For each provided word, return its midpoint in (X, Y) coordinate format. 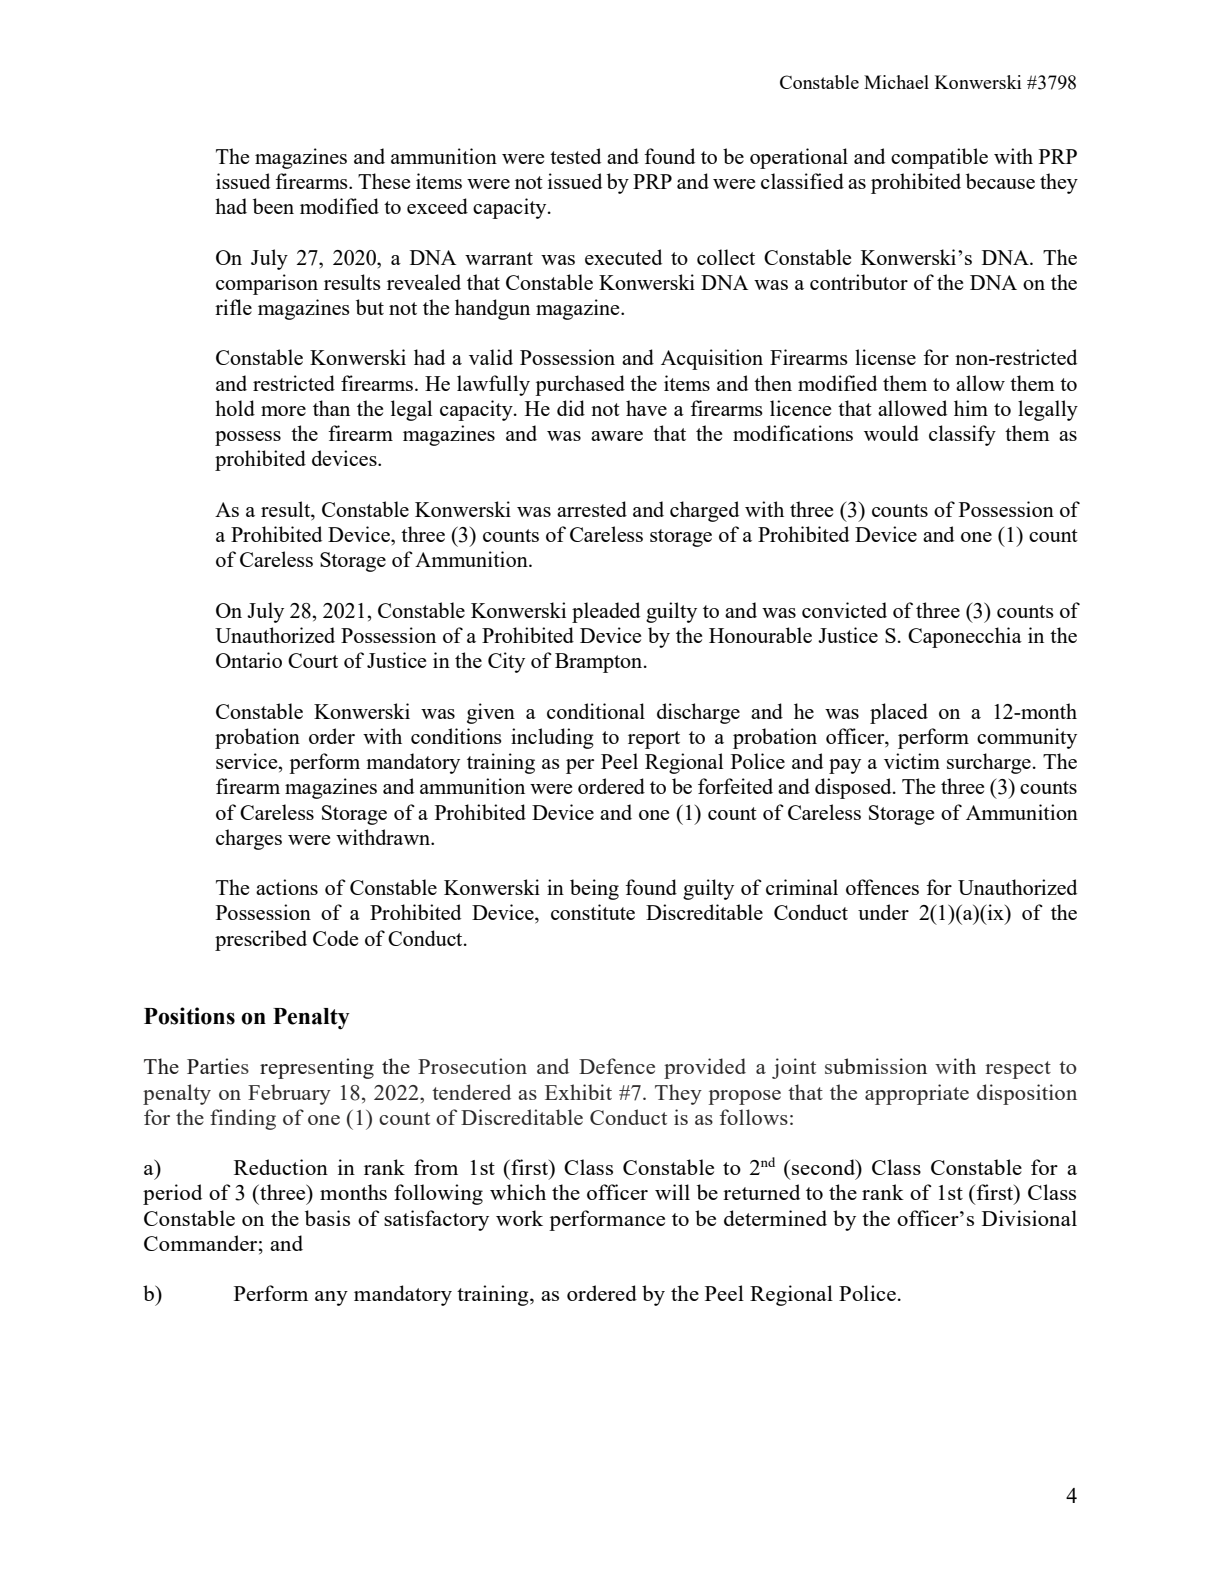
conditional (596, 711)
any (331, 1298)
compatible (939, 158)
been (273, 206)
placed (899, 713)
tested (575, 156)
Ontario (249, 660)
